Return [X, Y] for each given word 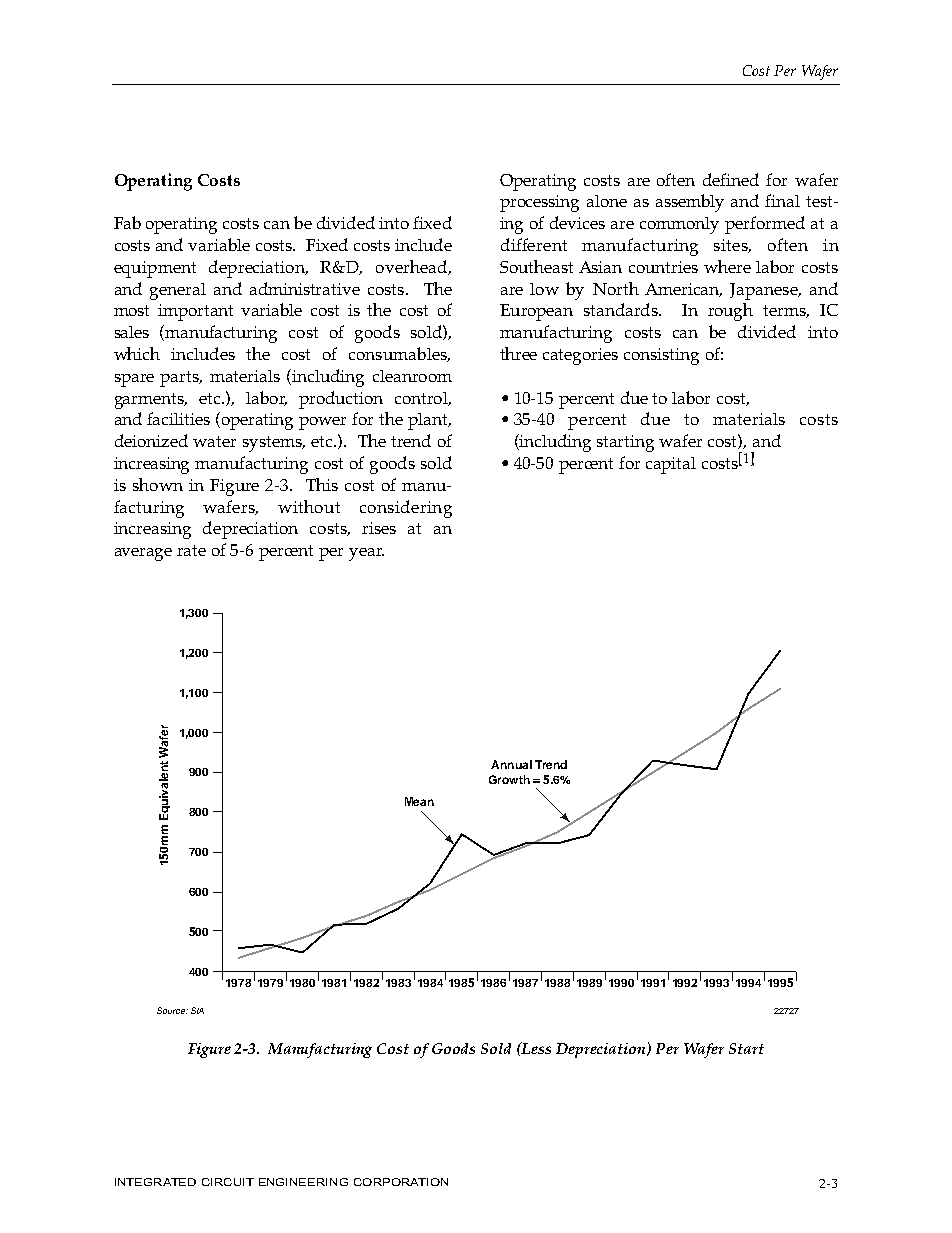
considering [406, 509]
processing [539, 203]
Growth [509, 779]
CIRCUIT [228, 1182]
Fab [127, 222]
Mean [419, 801]
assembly [690, 203]
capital [671, 465]
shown [158, 484]
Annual [511, 764]
